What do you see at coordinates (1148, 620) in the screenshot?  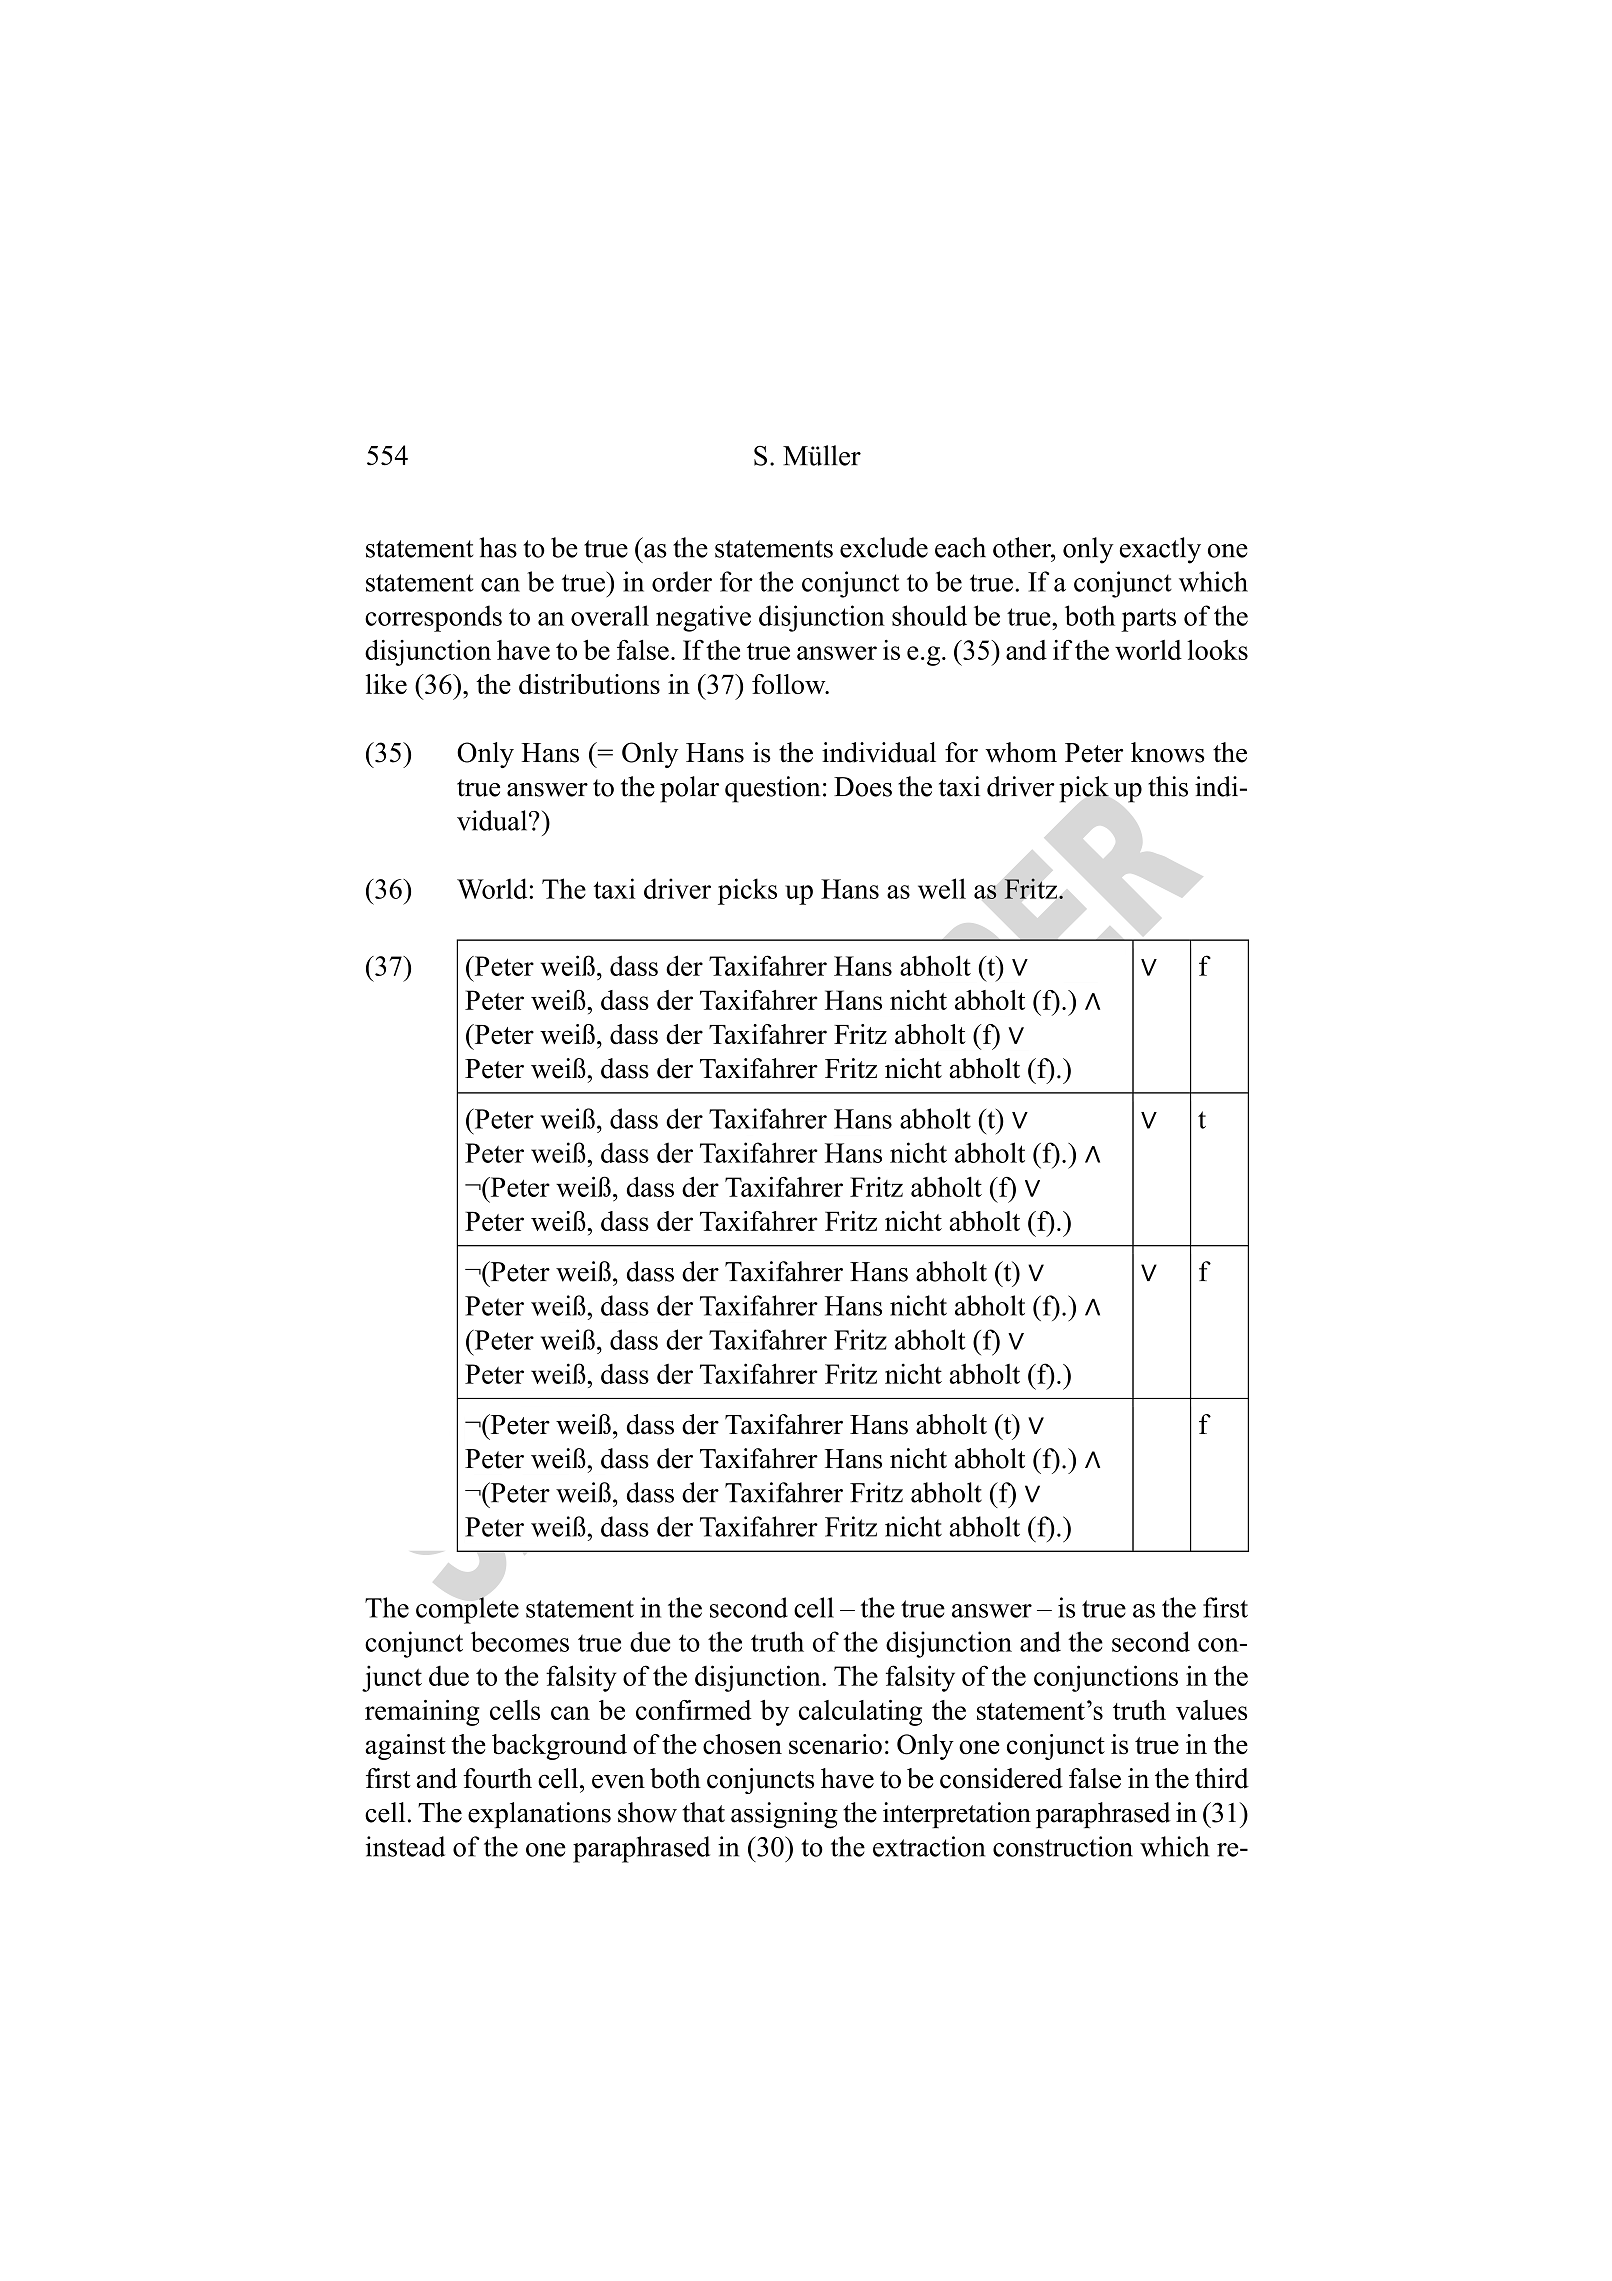 I see `parts` at bounding box center [1148, 620].
